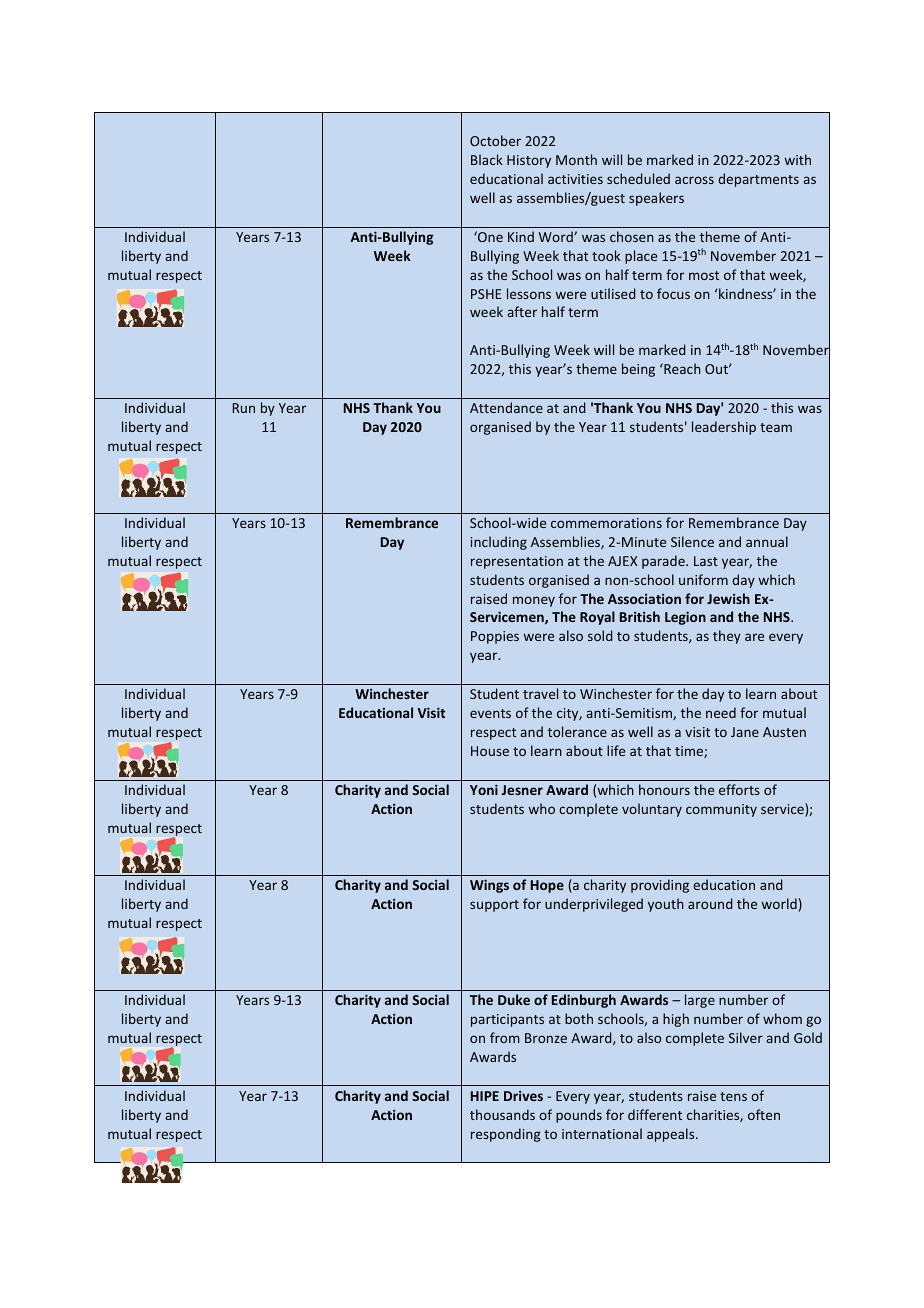 The image size is (924, 1308). Describe the element at coordinates (502, 1114) in the document. I see `thousands` at that location.
